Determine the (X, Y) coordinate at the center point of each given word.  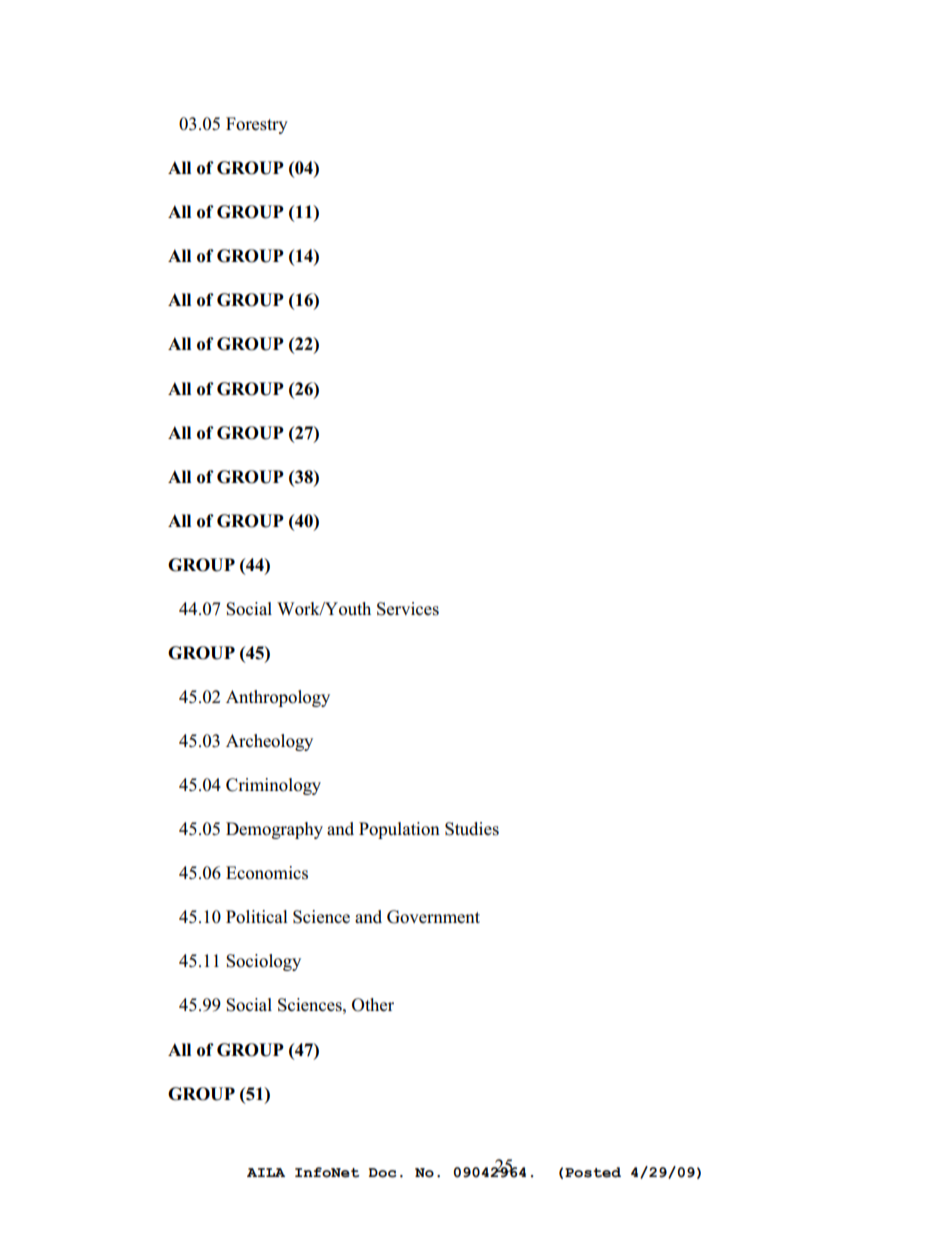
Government (433, 917)
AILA (266, 1172)
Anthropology (278, 698)
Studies (472, 829)
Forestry (257, 125)
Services (408, 609)
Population (399, 830)
